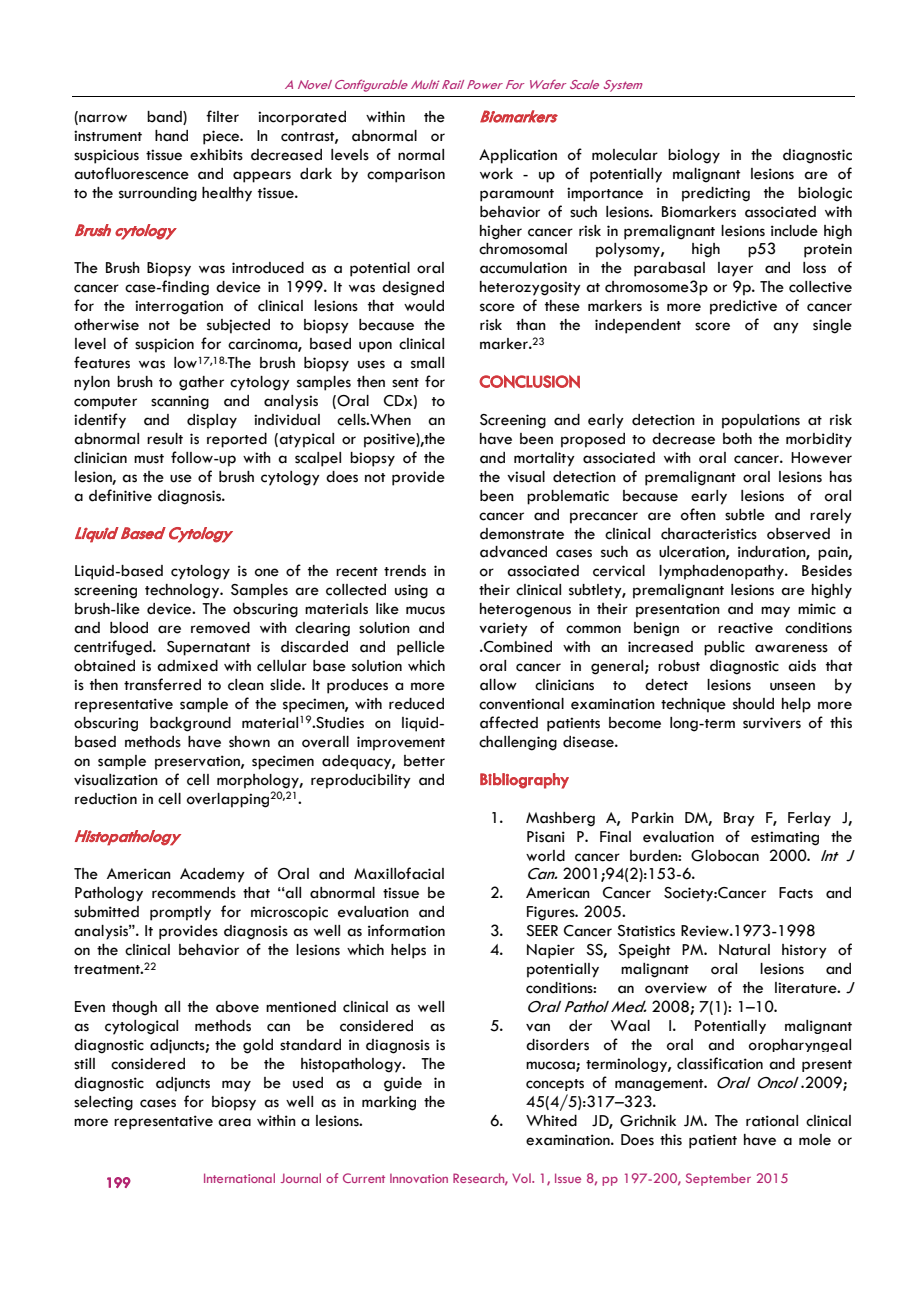 The height and width of the page is (1308, 924). I want to click on biology, so click(694, 156).
